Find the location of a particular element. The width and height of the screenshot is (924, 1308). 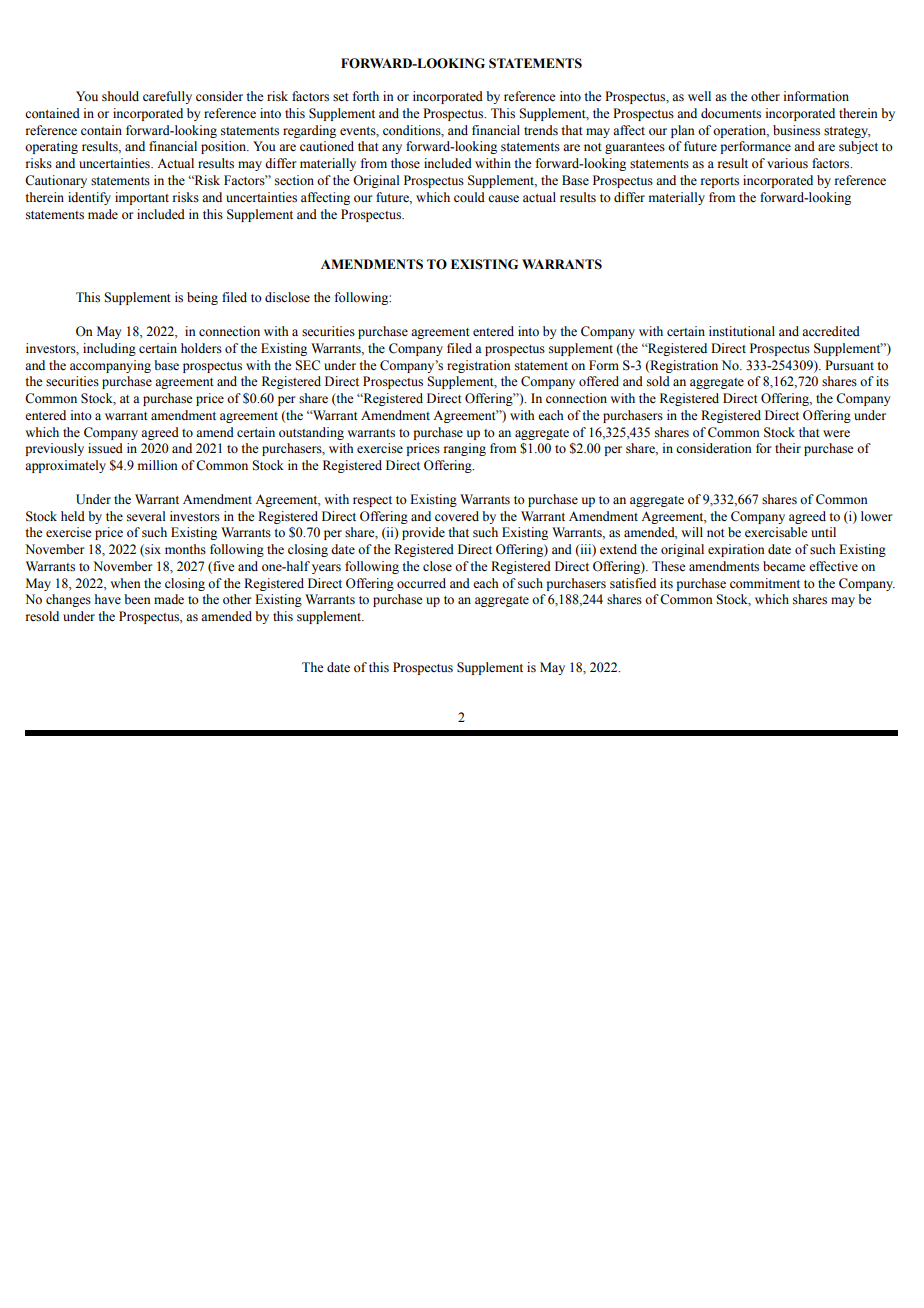

trends is located at coordinates (541, 130).
